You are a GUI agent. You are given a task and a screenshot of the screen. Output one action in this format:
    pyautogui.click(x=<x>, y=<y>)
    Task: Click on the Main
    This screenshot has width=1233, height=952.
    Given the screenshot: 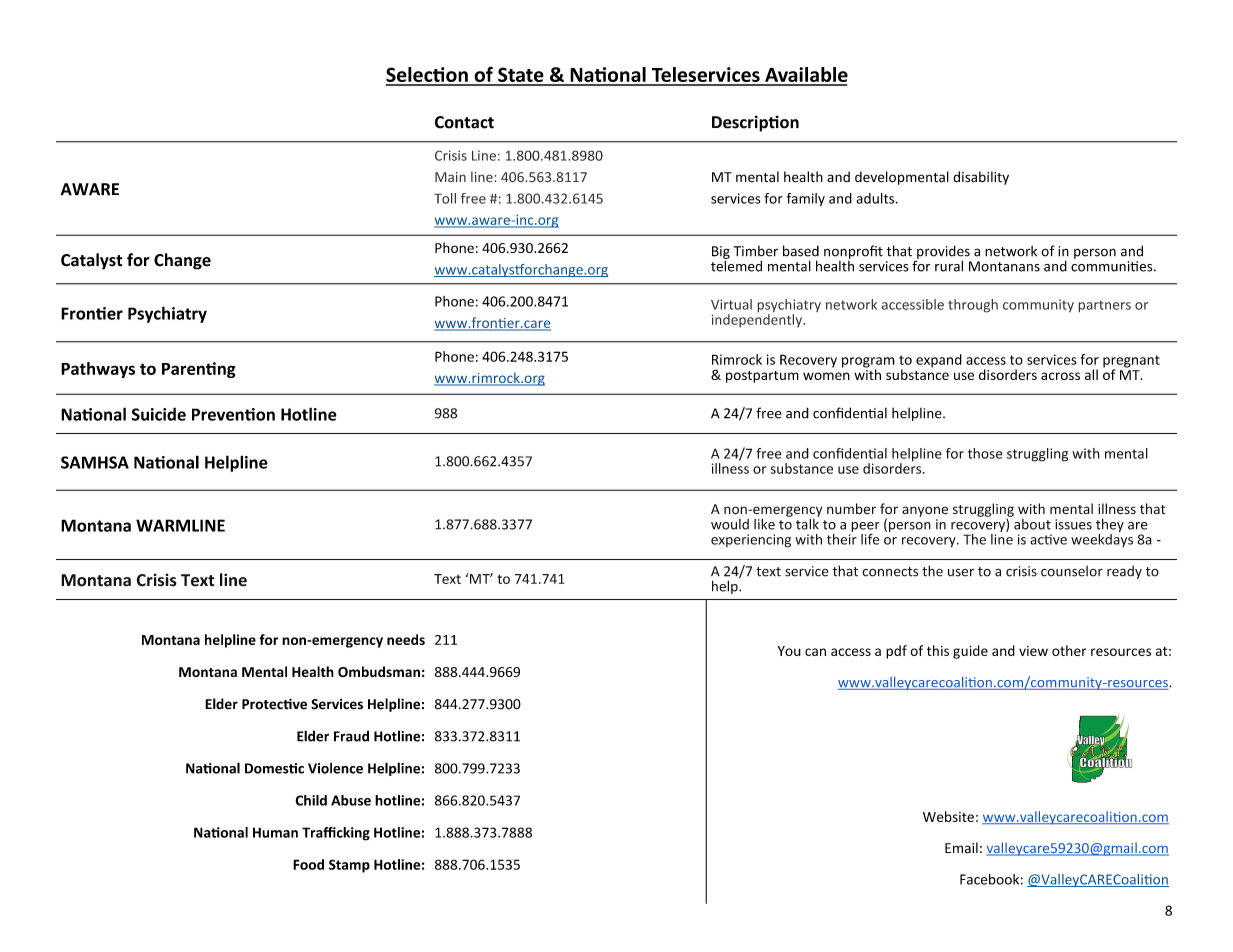 What is the action you would take?
    pyautogui.click(x=450, y=177)
